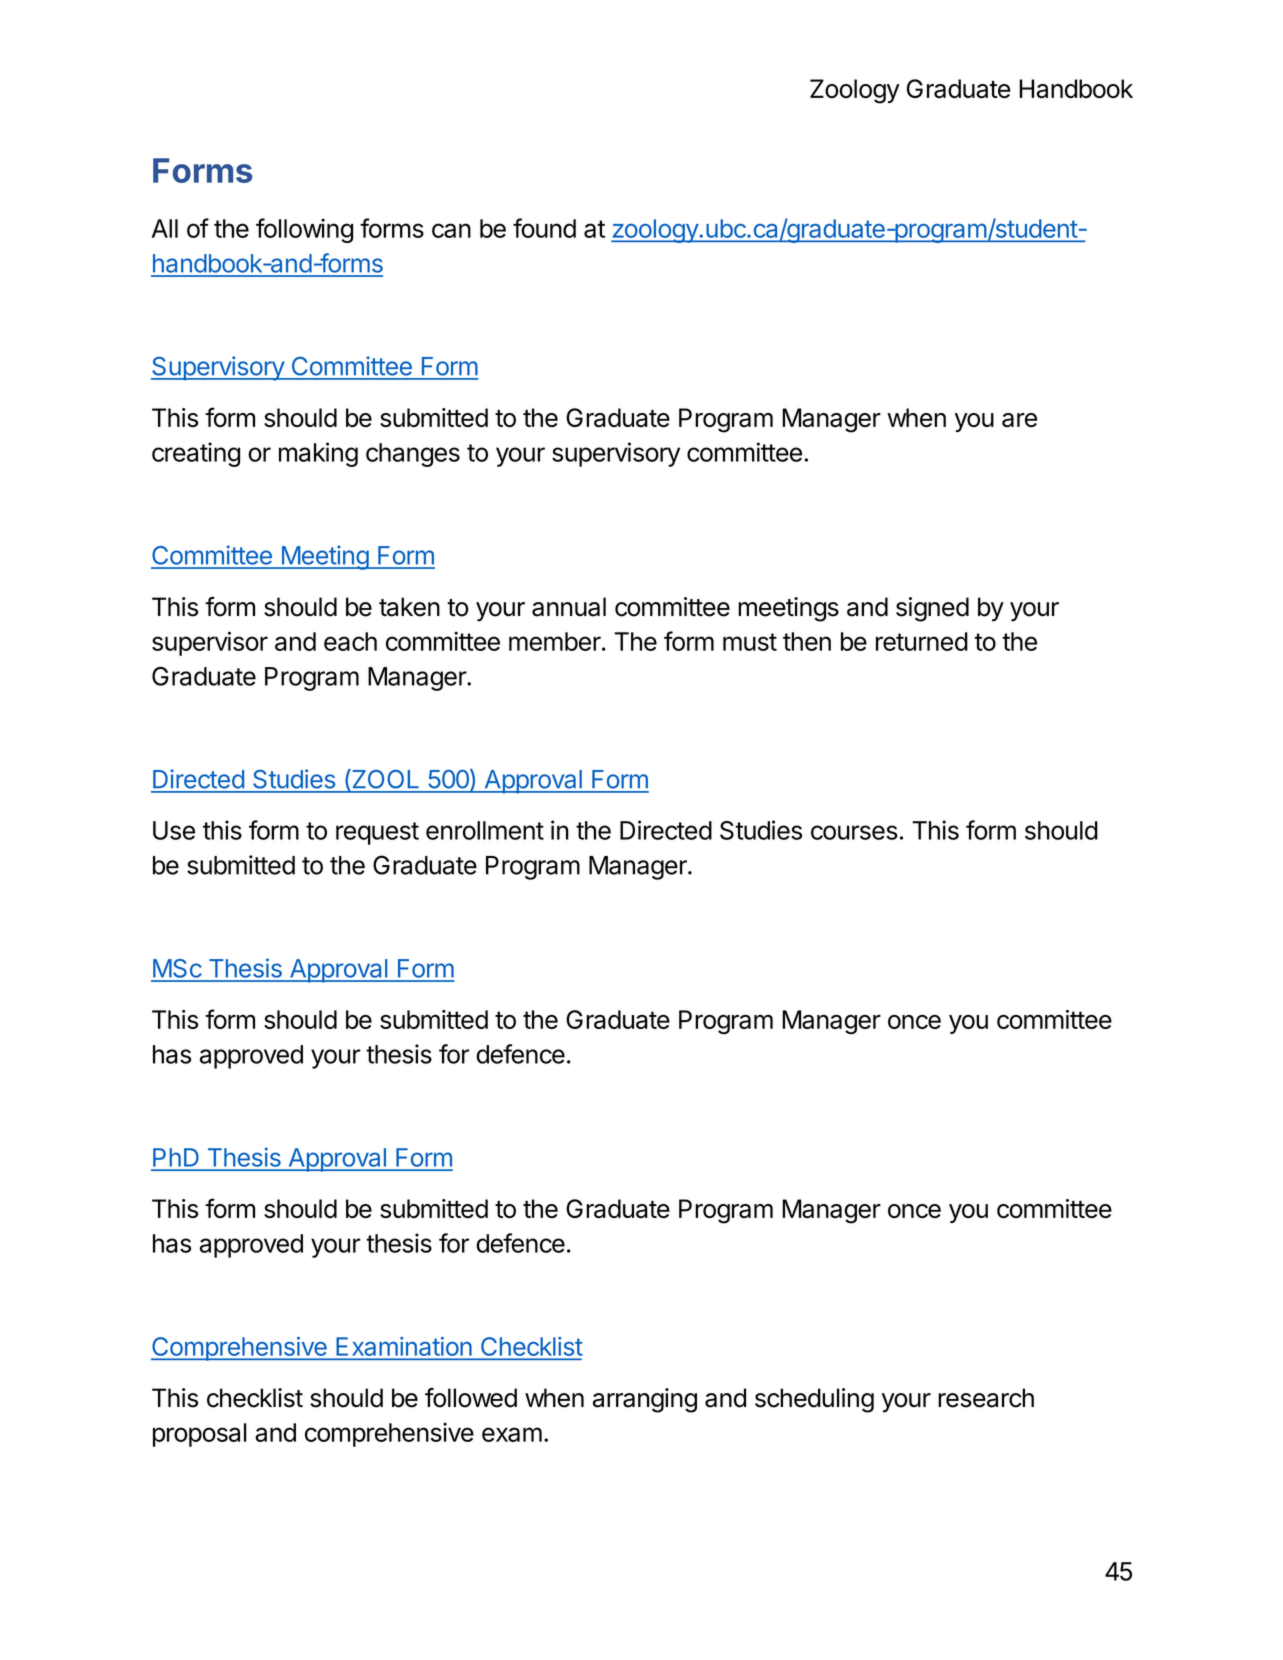  Describe the element at coordinates (471, 1398) in the page. I see `followed` at that location.
